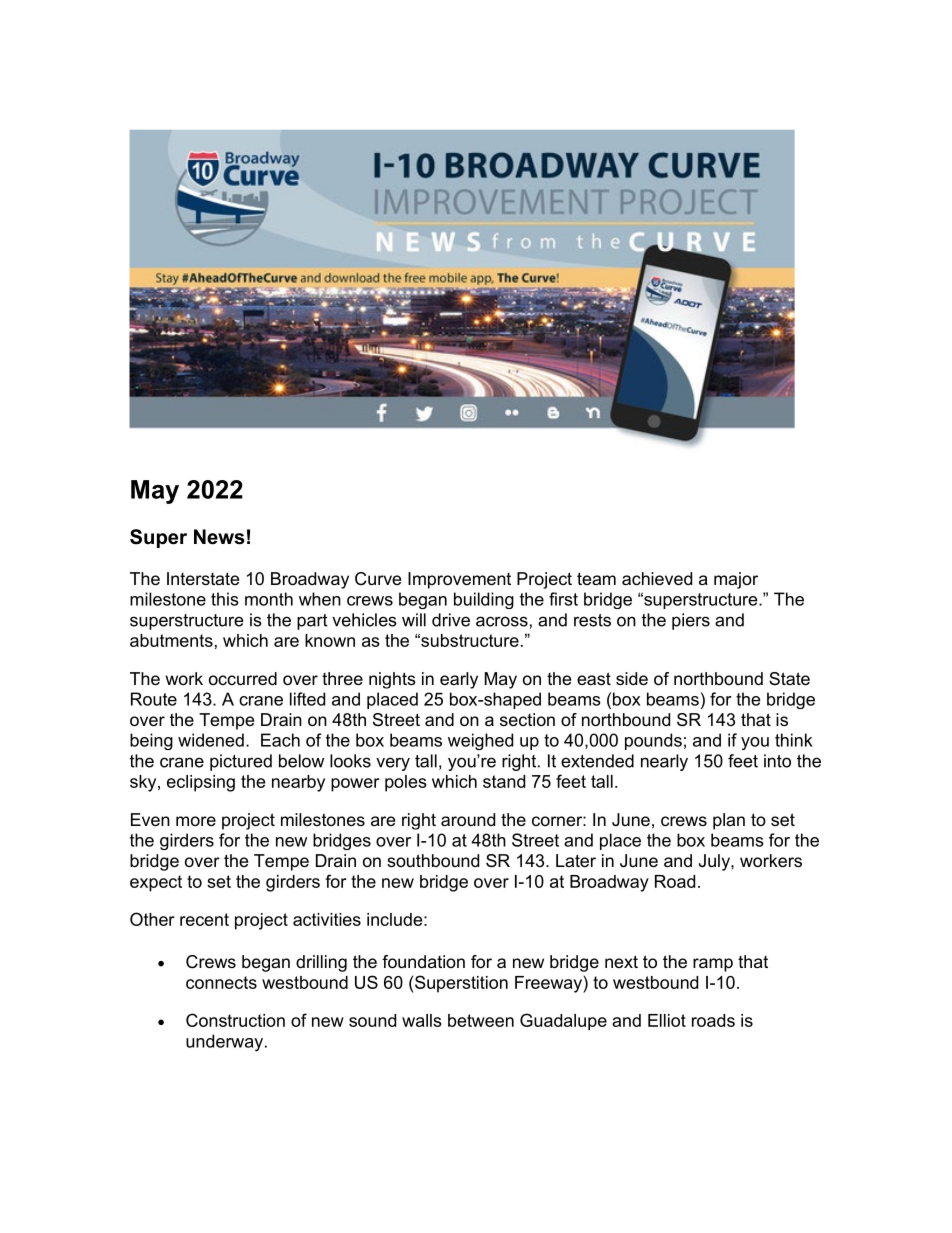 This document has height=1233, width=952. Describe the element at coordinates (736, 580) in the document. I see `major` at that location.
